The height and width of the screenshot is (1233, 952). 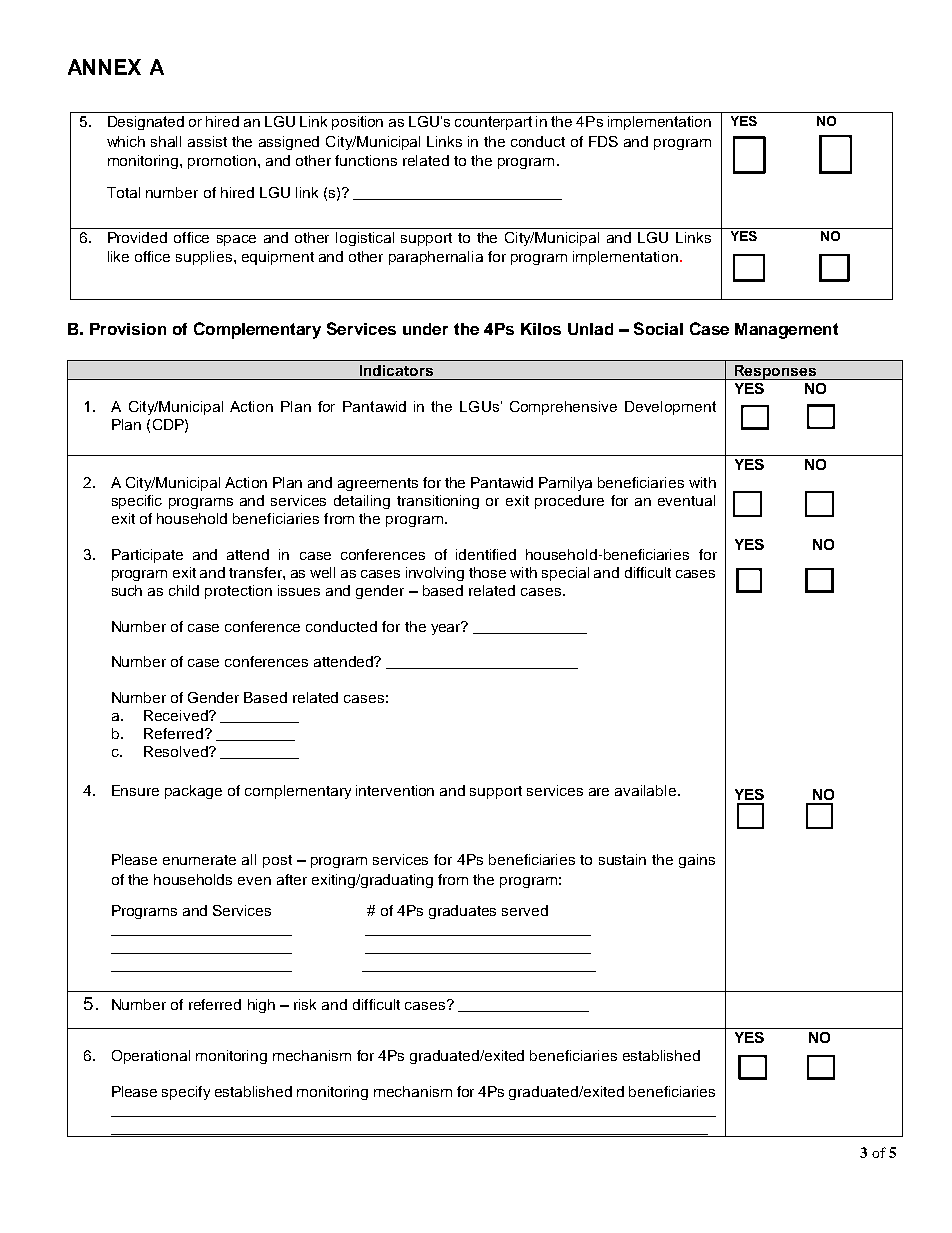 What do you see at coordinates (137, 502) in the screenshot?
I see `specific` at bounding box center [137, 502].
